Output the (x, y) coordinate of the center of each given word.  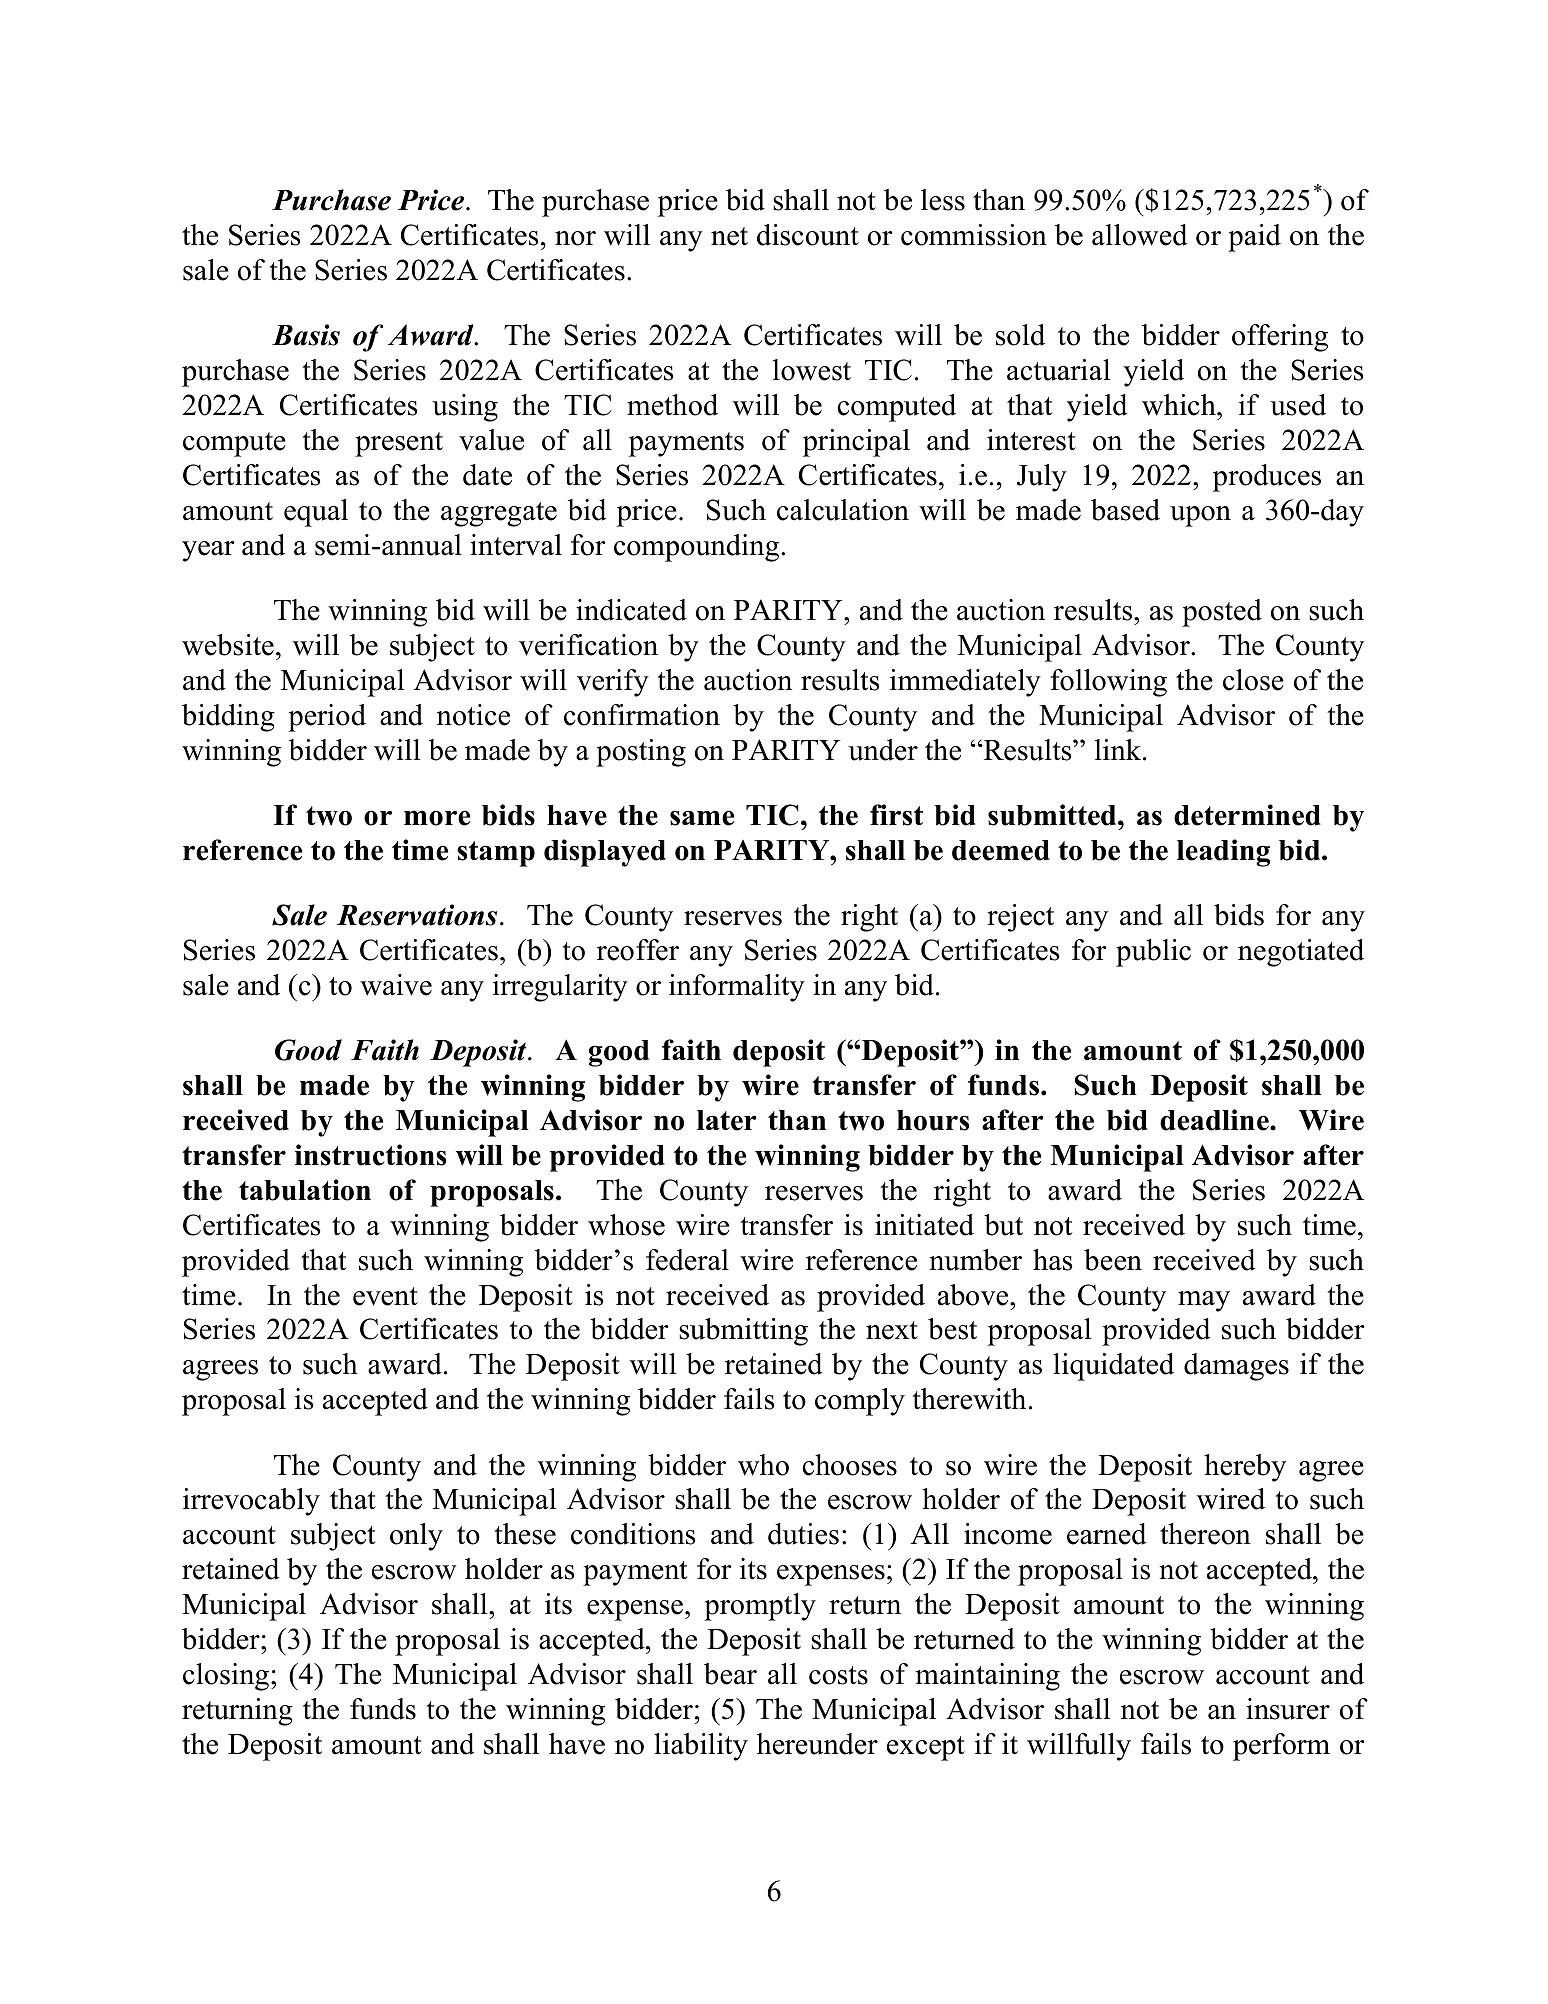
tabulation (305, 1190)
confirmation (642, 715)
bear (730, 1674)
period (327, 718)
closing (227, 1677)
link (1119, 749)
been (1113, 1260)
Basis (306, 335)
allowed (1140, 235)
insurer (1288, 1709)
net (729, 236)
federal (687, 1260)
